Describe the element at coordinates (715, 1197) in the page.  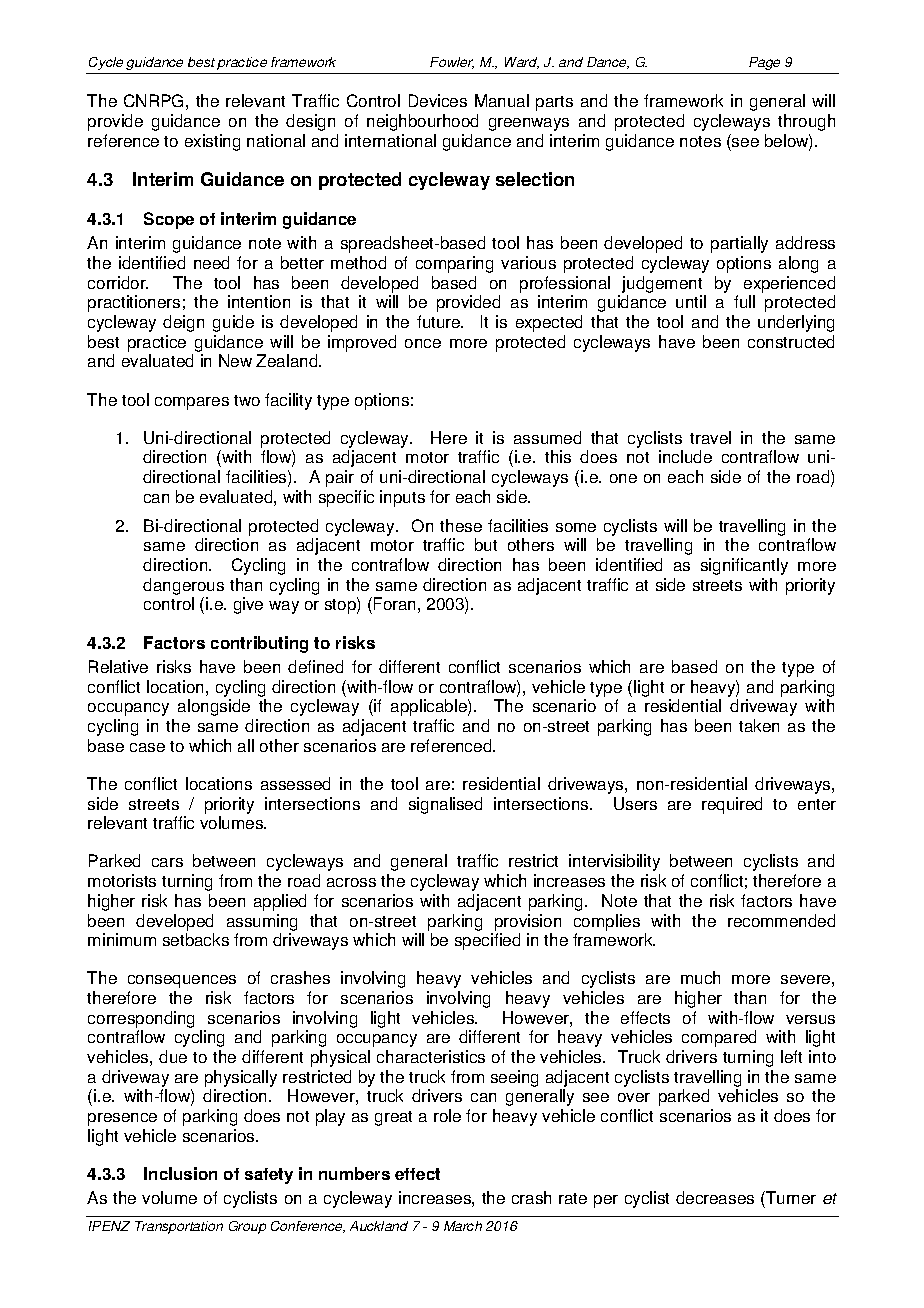
I see `decreases` at that location.
